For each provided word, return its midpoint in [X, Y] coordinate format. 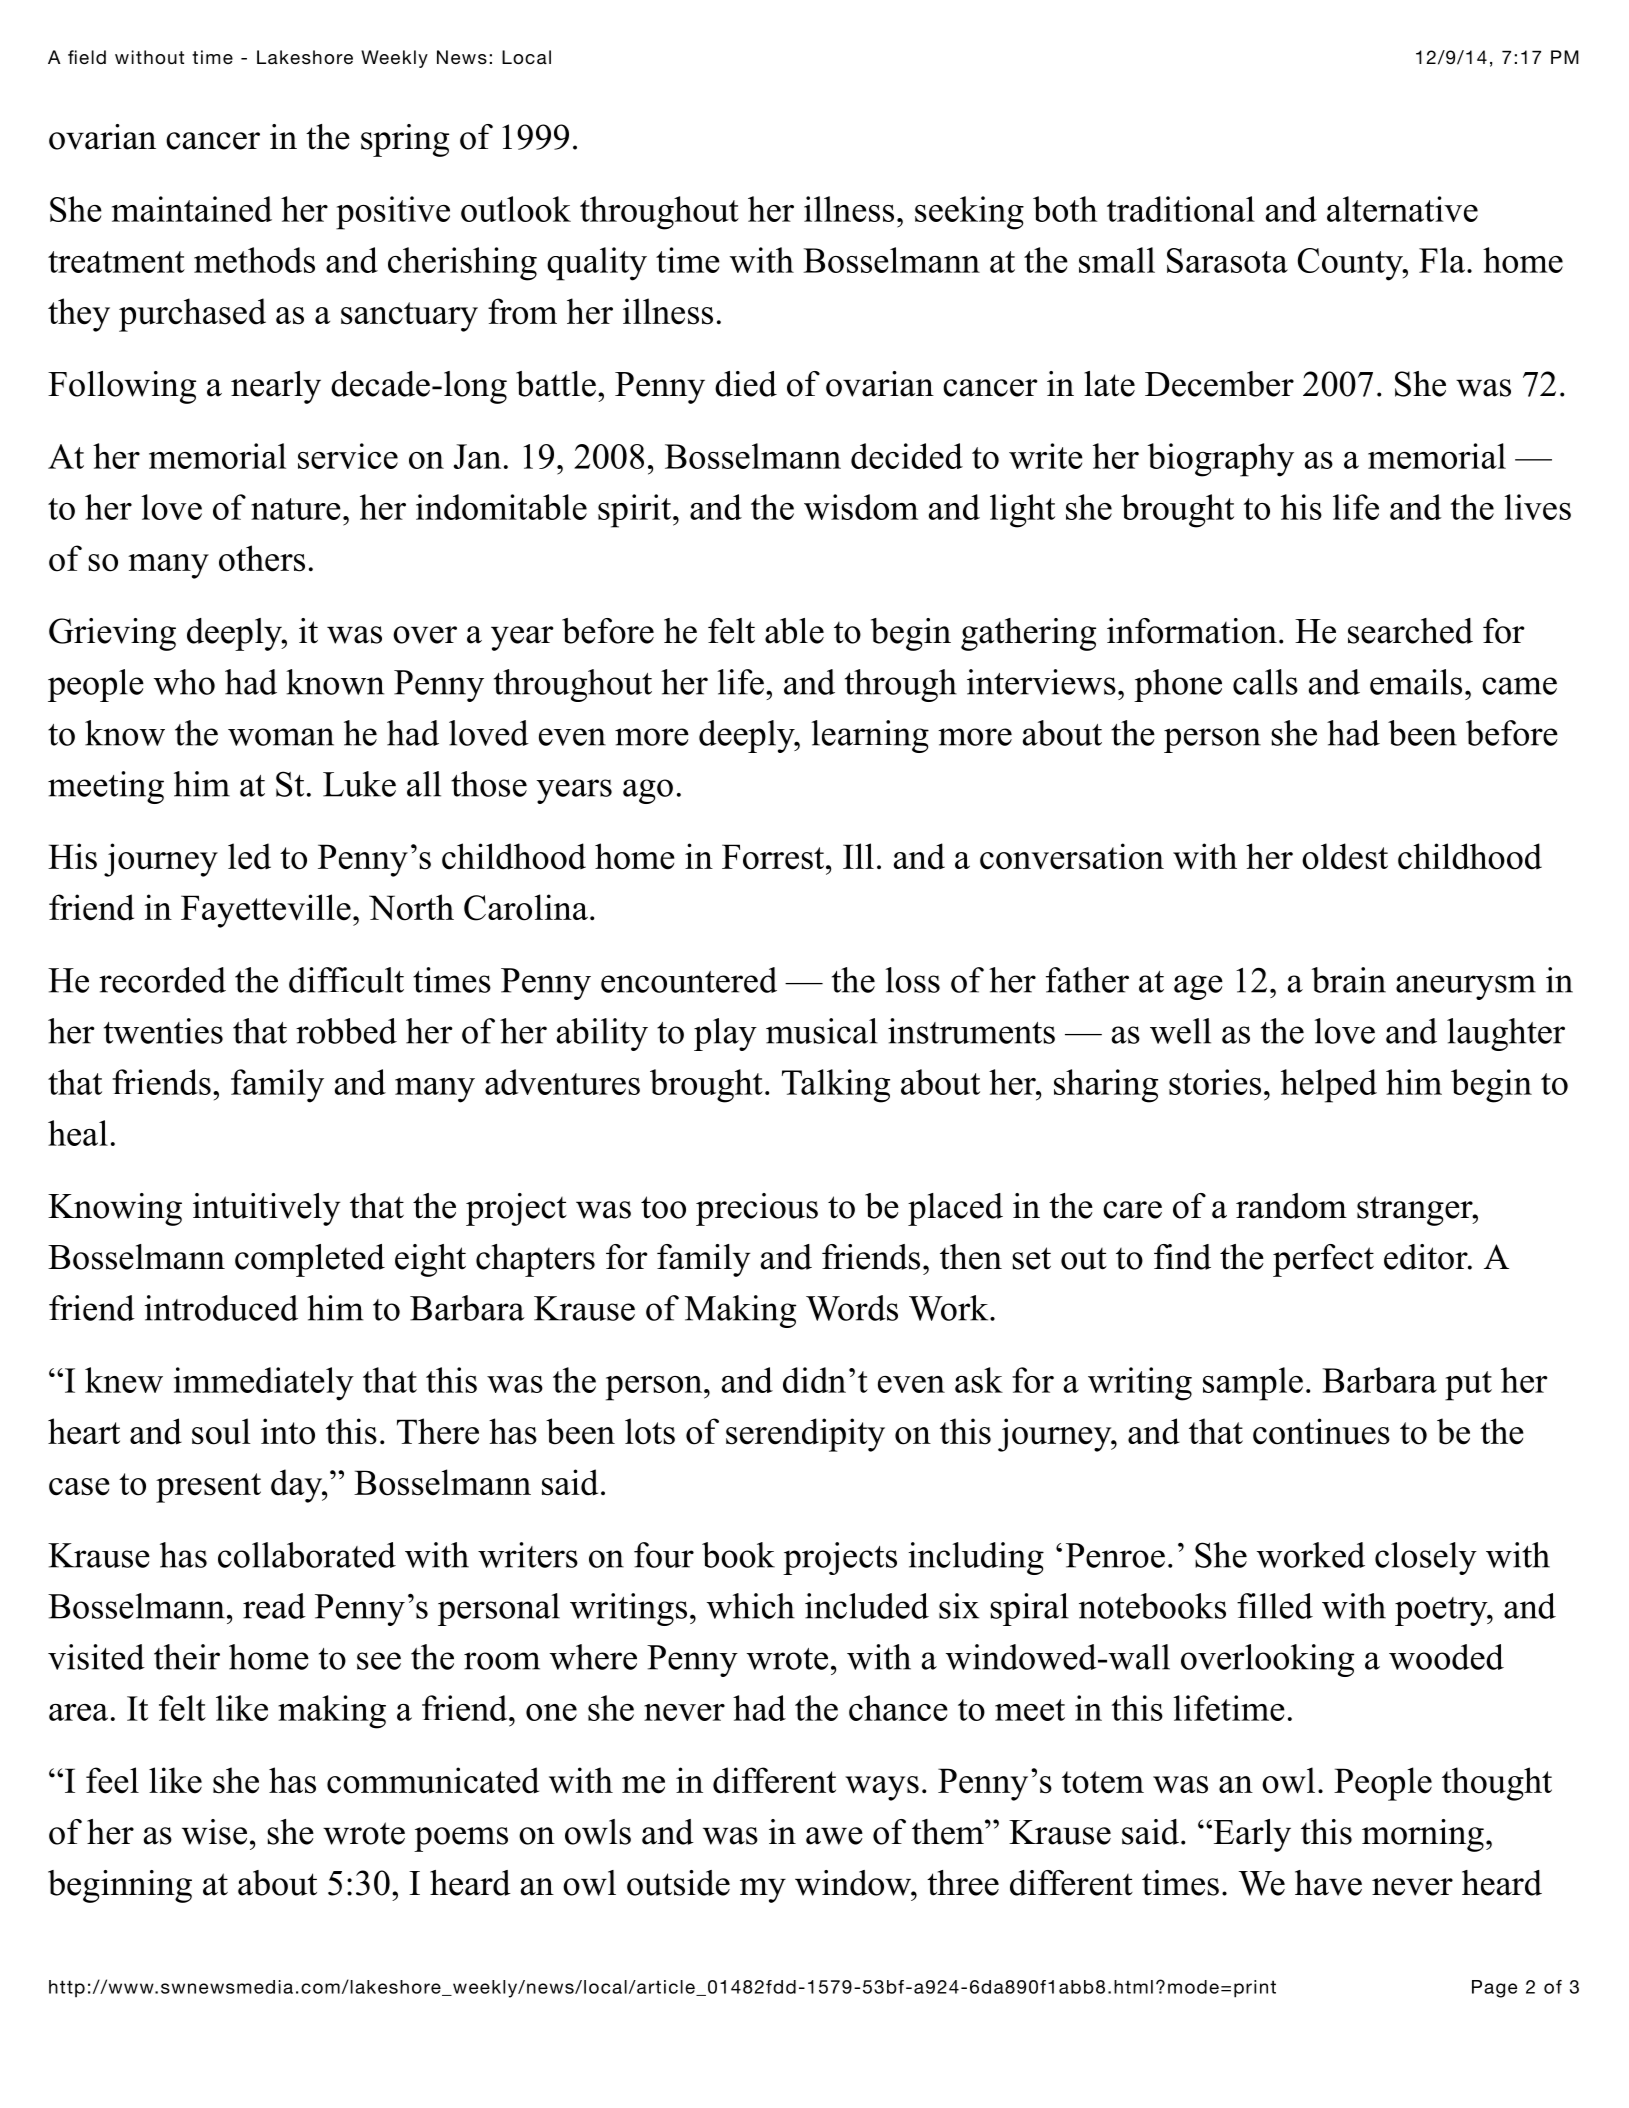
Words [852, 1308]
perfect [1323, 1260]
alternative [1402, 209]
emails [1416, 682]
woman [281, 737]
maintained [192, 209]
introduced [221, 1308]
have [1328, 1883]
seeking [969, 213]
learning [870, 736]
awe [834, 1836]
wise [214, 1832]
